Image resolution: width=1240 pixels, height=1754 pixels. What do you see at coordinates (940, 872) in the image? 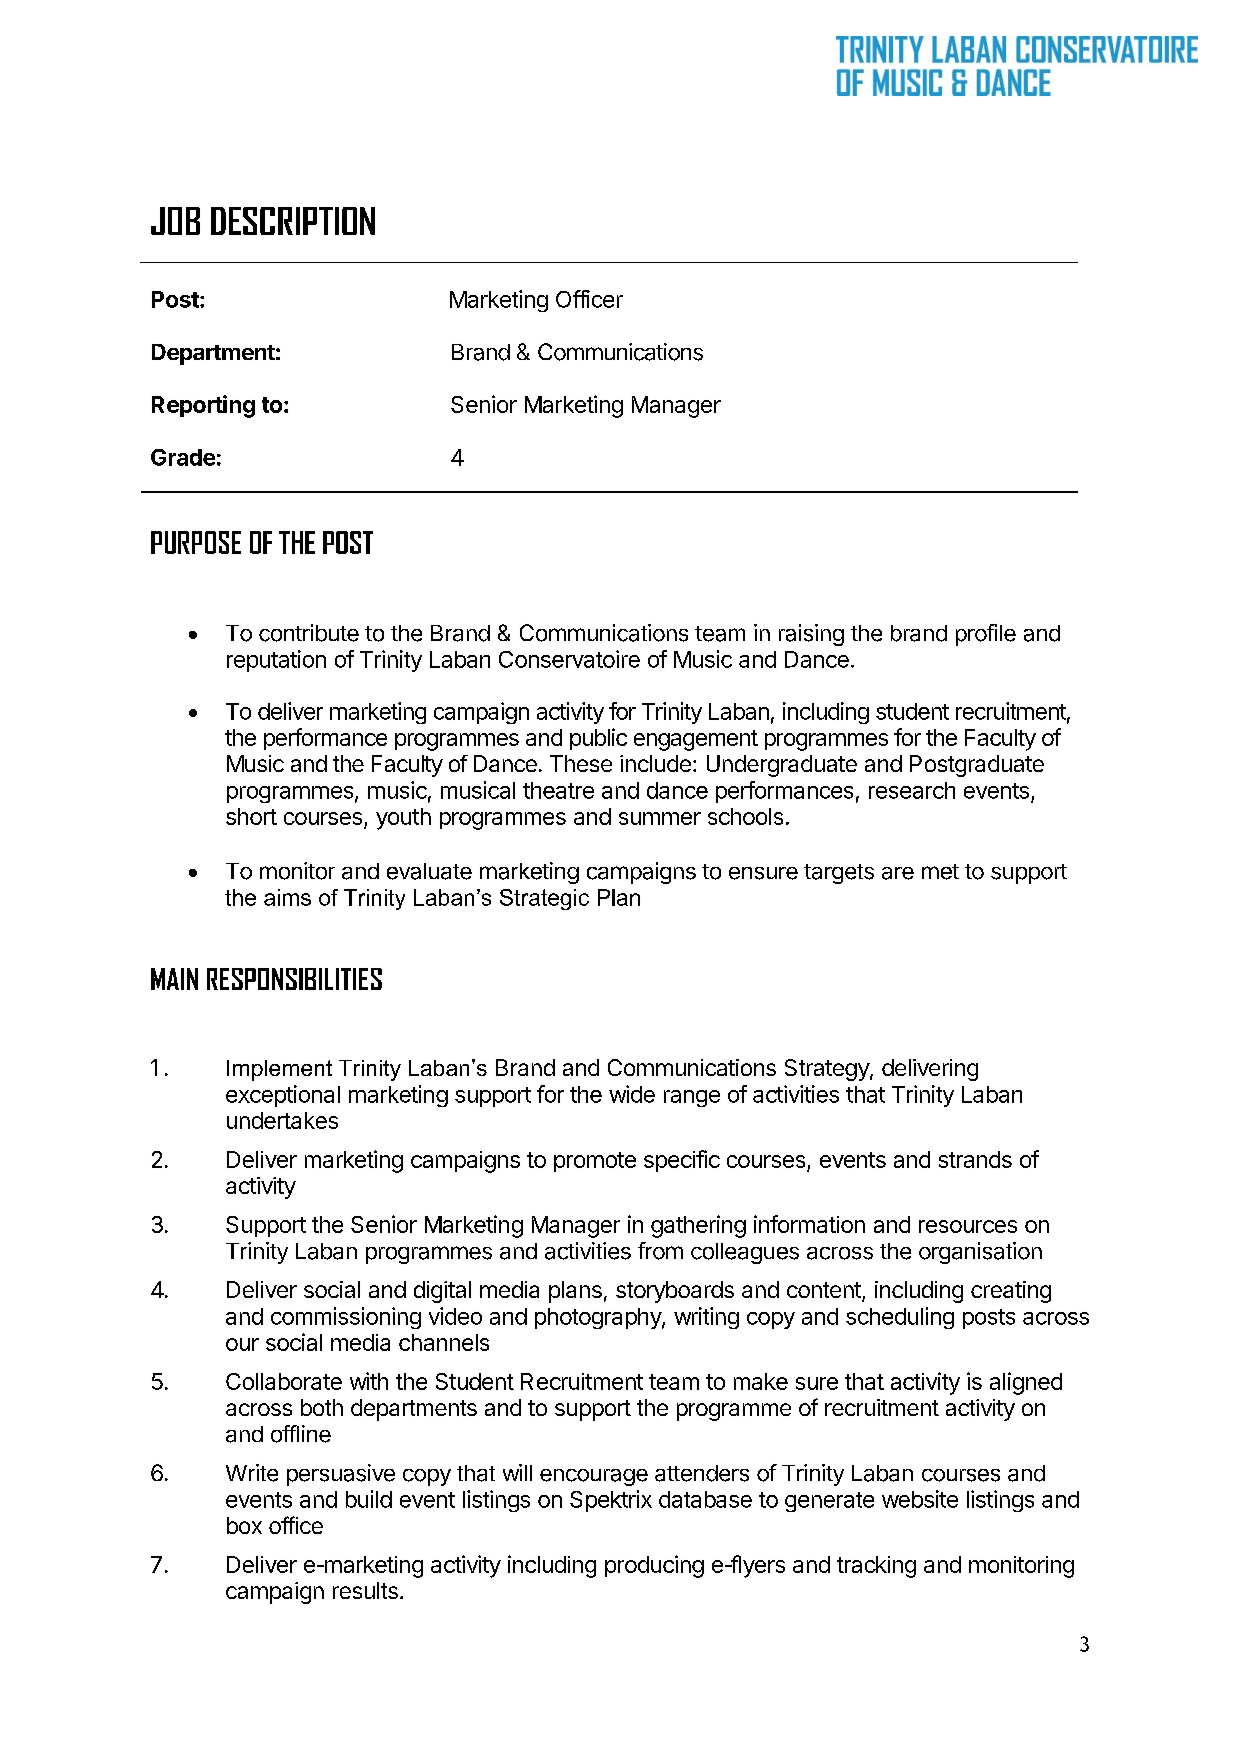
I see `met` at bounding box center [940, 872].
